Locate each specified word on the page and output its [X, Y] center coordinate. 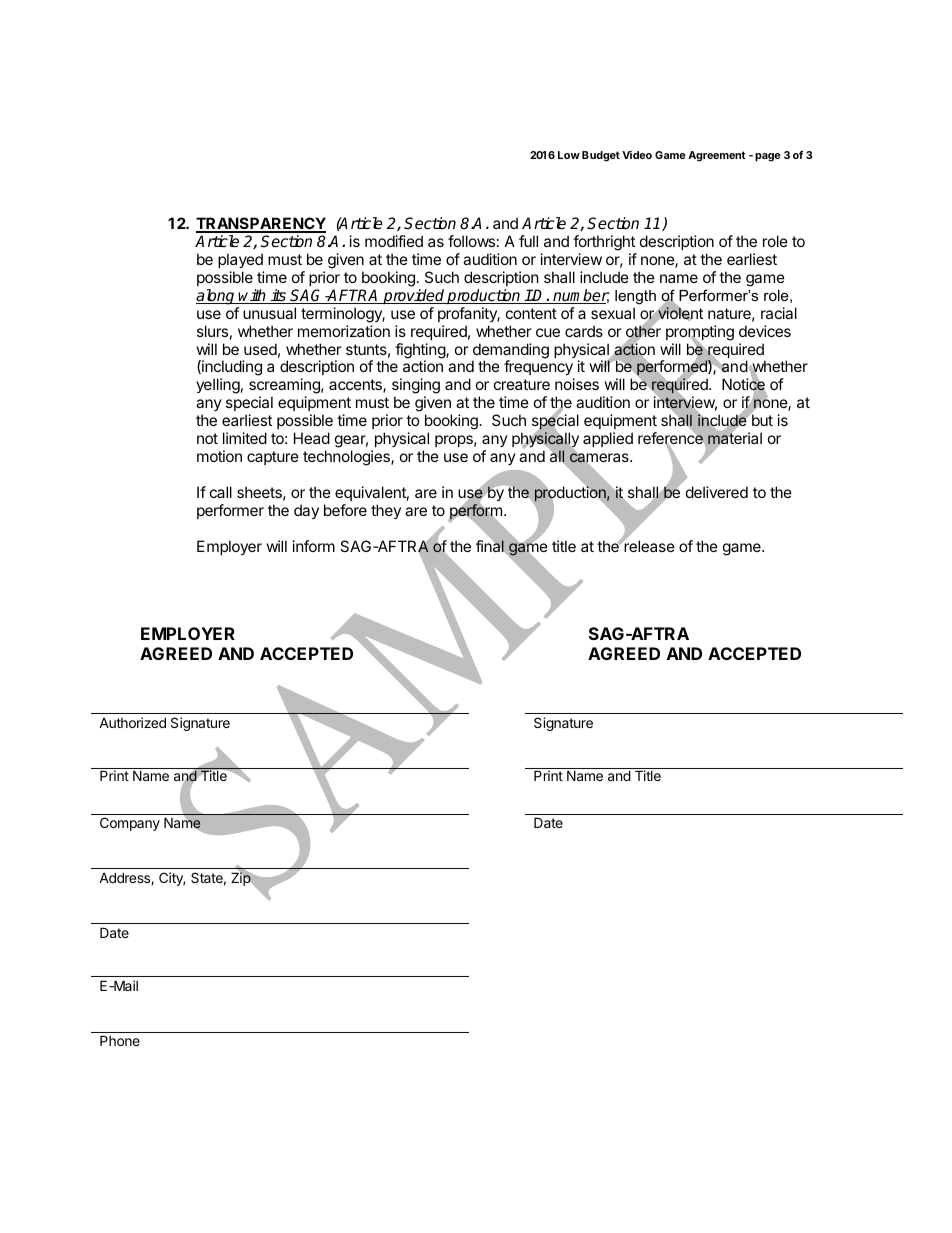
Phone [120, 1040]
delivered [717, 492]
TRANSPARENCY [261, 224]
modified [394, 241]
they [386, 511]
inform [314, 546]
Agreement [716, 156]
